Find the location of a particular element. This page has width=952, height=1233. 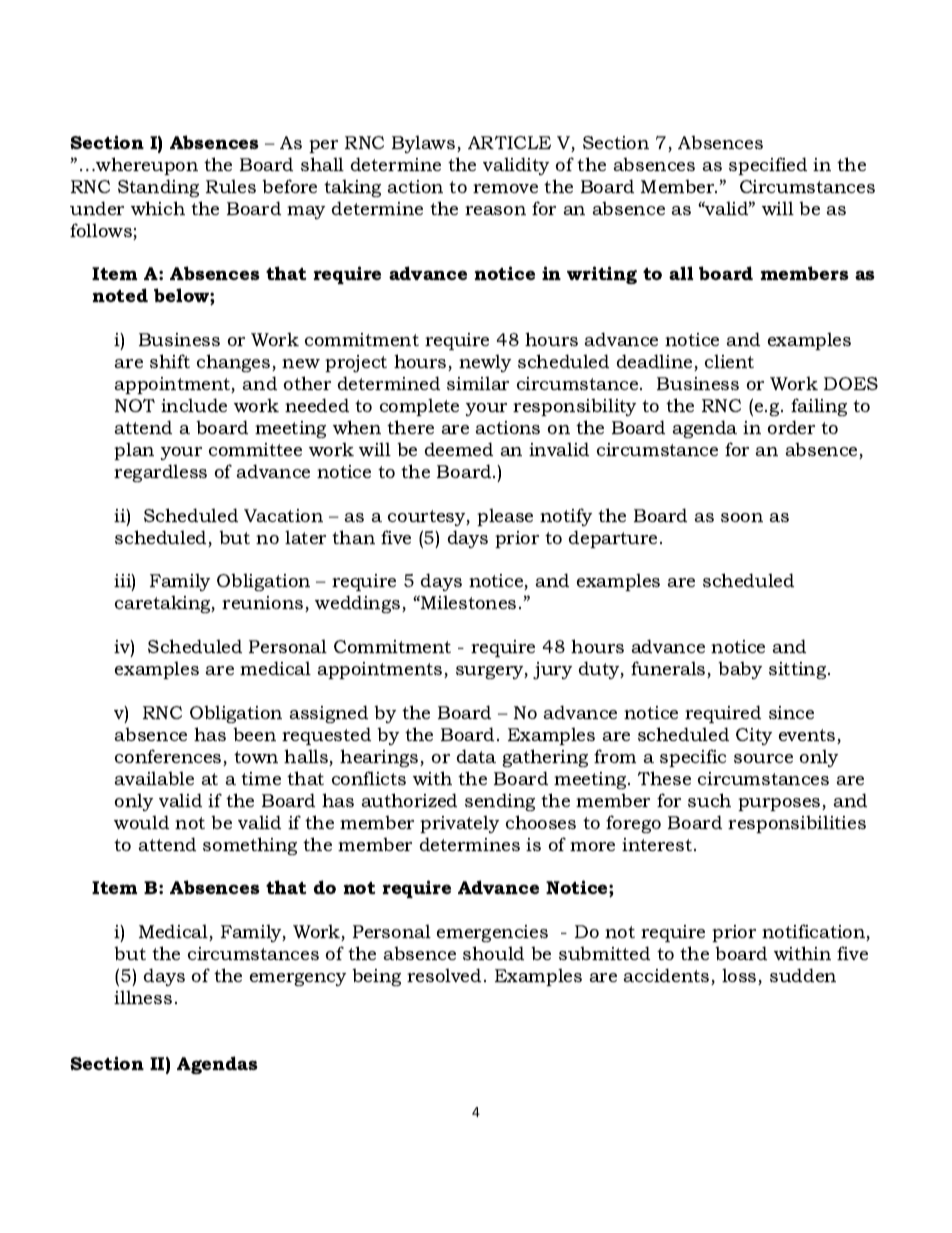

illness is located at coordinates (143, 997).
